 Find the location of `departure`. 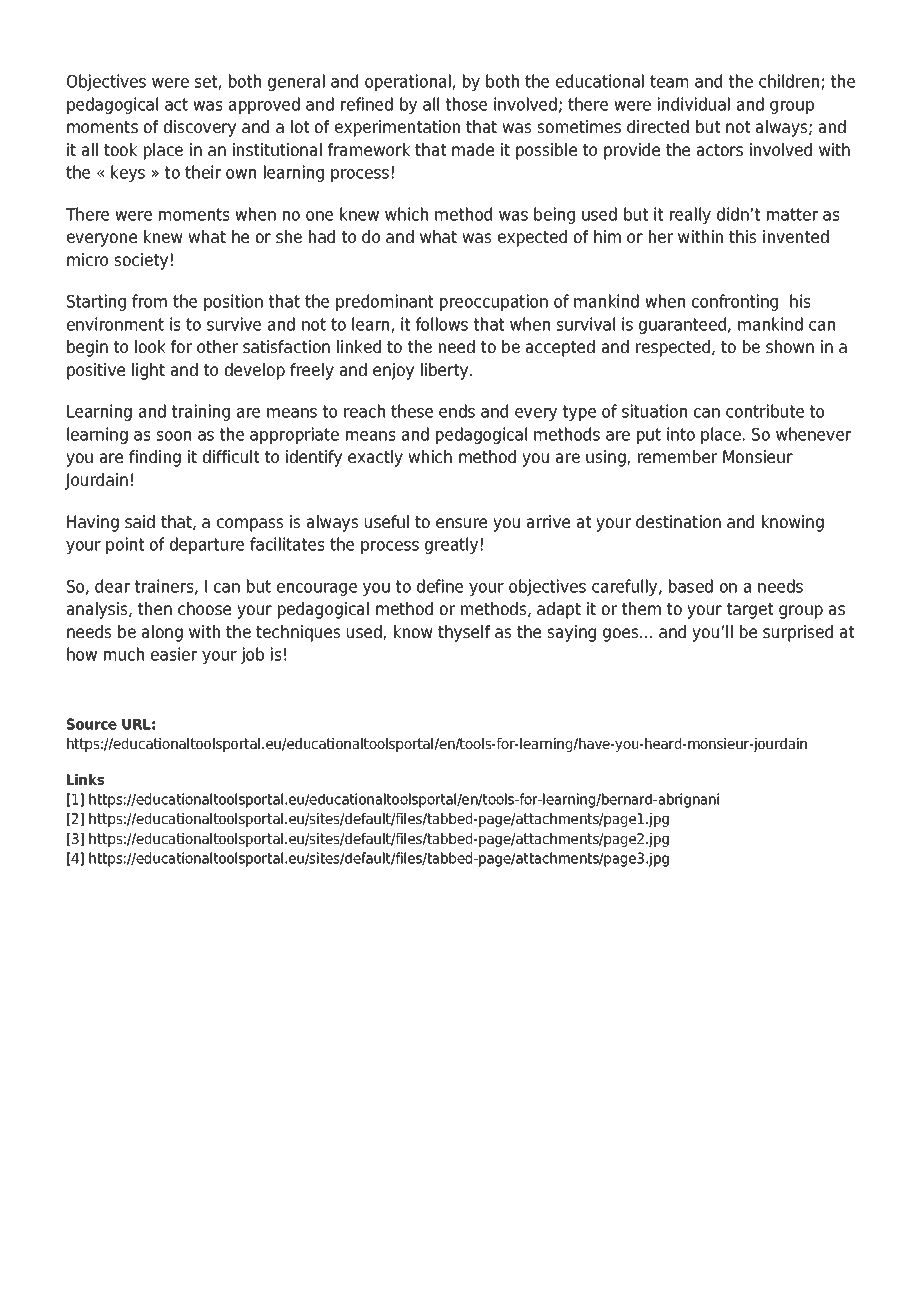

departure is located at coordinates (207, 545).
